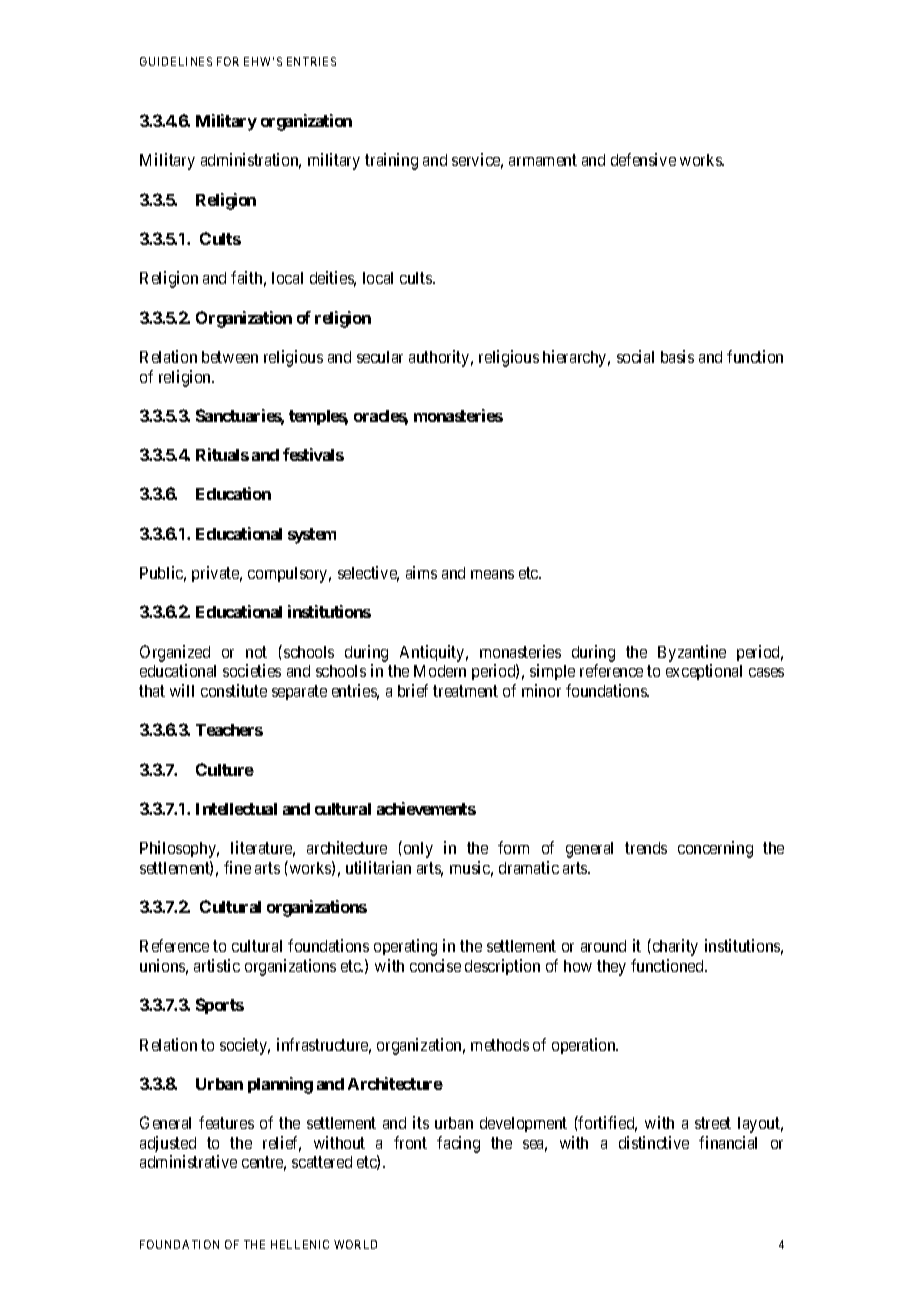  What do you see at coordinates (391, 161) in the screenshot?
I see `training` at bounding box center [391, 161].
